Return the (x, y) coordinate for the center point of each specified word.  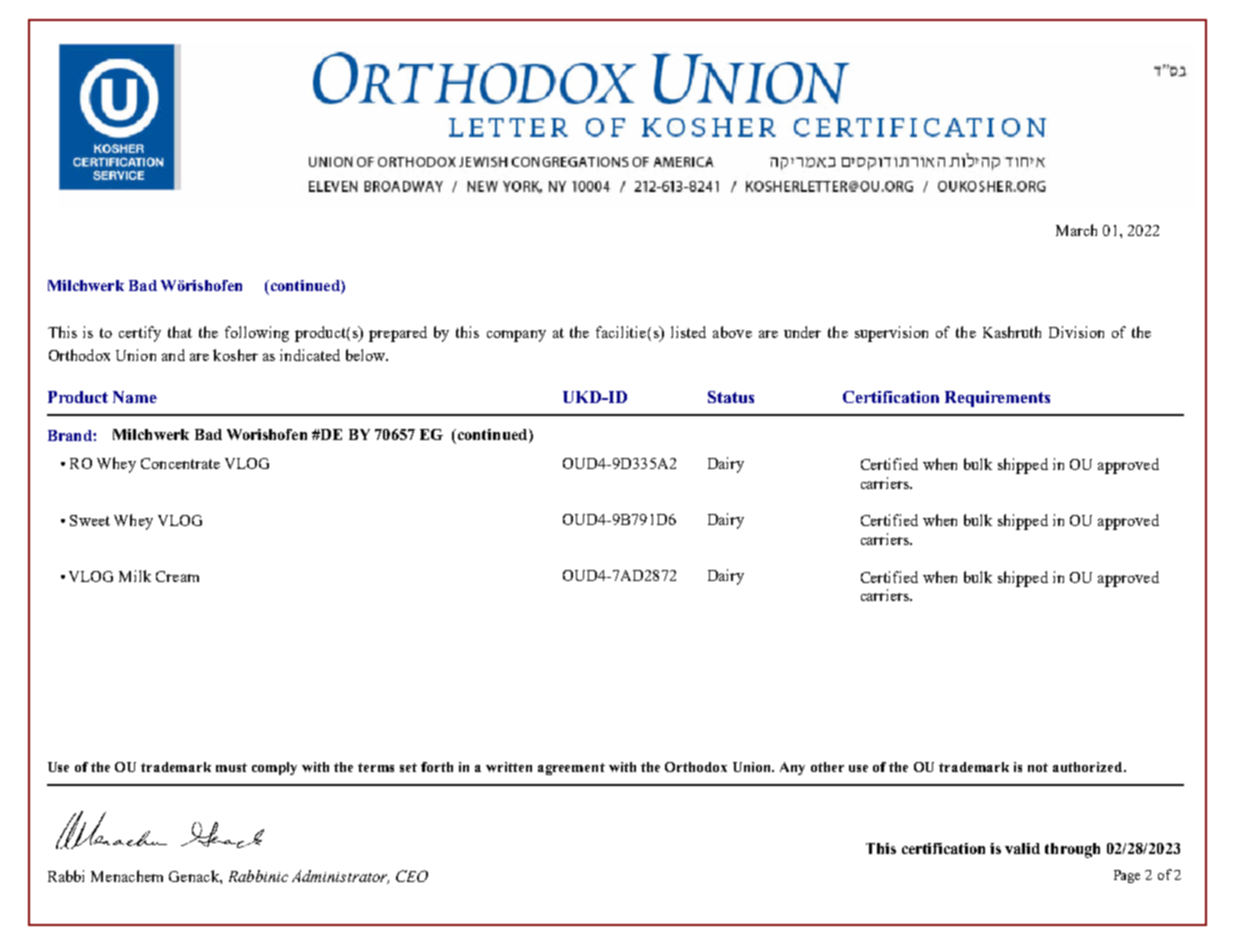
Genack (195, 876)
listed (688, 332)
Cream (177, 576)
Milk (135, 576)
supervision (891, 334)
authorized (1089, 767)
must (231, 767)
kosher (235, 355)
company (516, 336)
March (1076, 230)
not (1038, 767)
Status (731, 397)
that (180, 332)
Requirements (997, 399)
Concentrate (180, 463)
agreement (571, 769)
